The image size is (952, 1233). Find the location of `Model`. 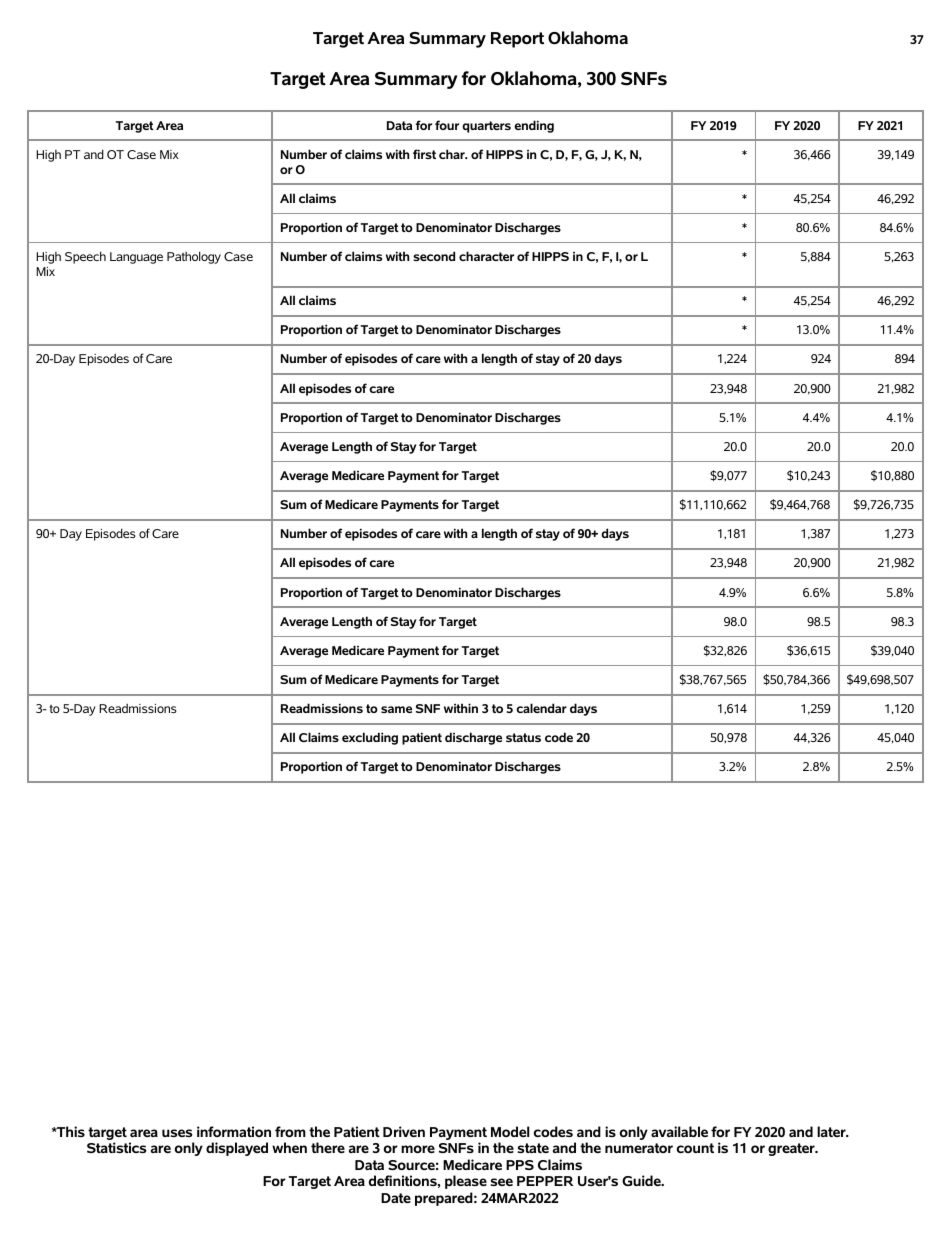

Model is located at coordinates (510, 1131).
